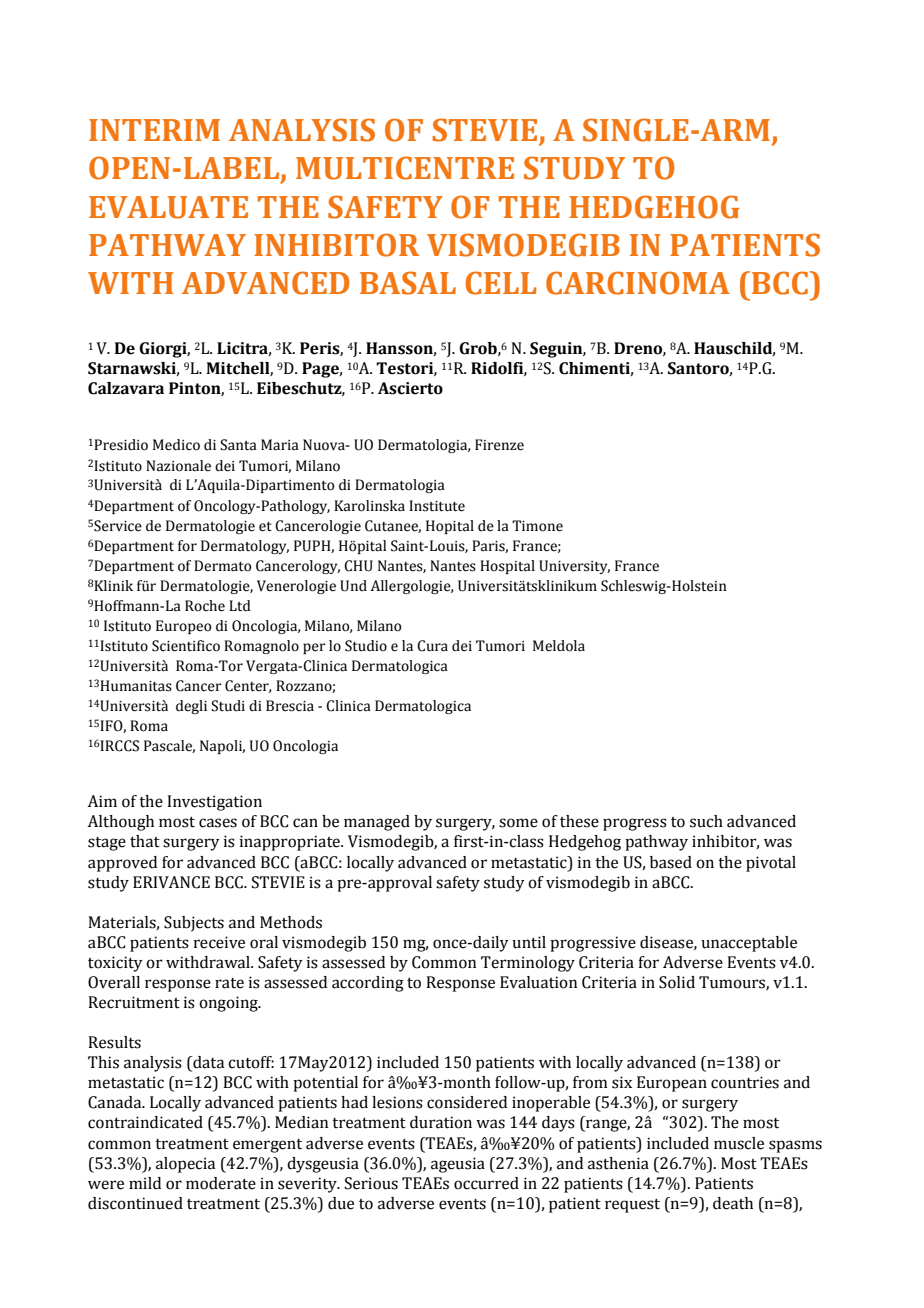  Describe the element at coordinates (486, 1183) in the image. I see `occurred` at that location.
